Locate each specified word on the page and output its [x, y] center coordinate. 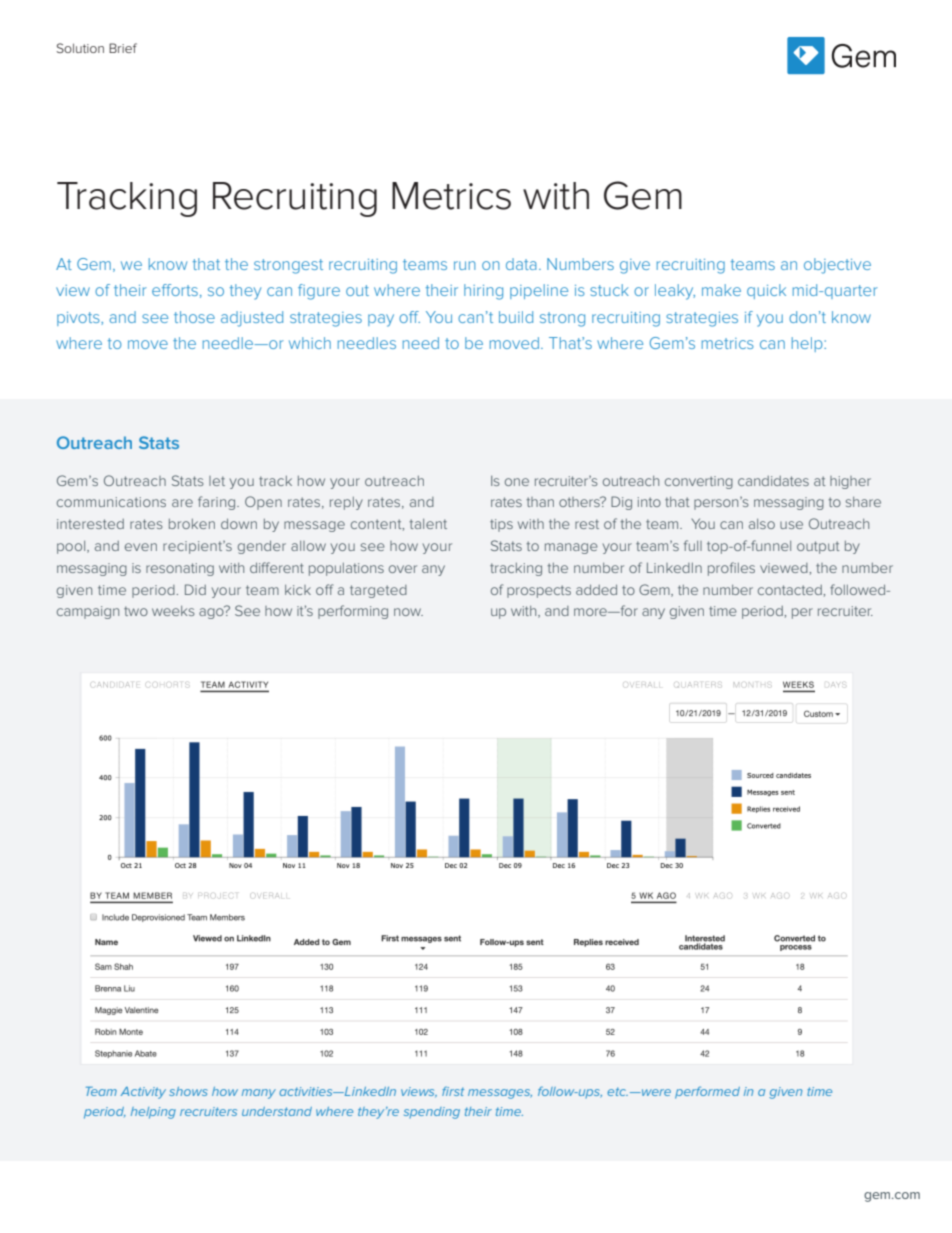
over [403, 569]
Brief [123, 48]
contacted [791, 590]
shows [188, 1091]
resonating [180, 569]
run [464, 265]
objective [837, 266]
